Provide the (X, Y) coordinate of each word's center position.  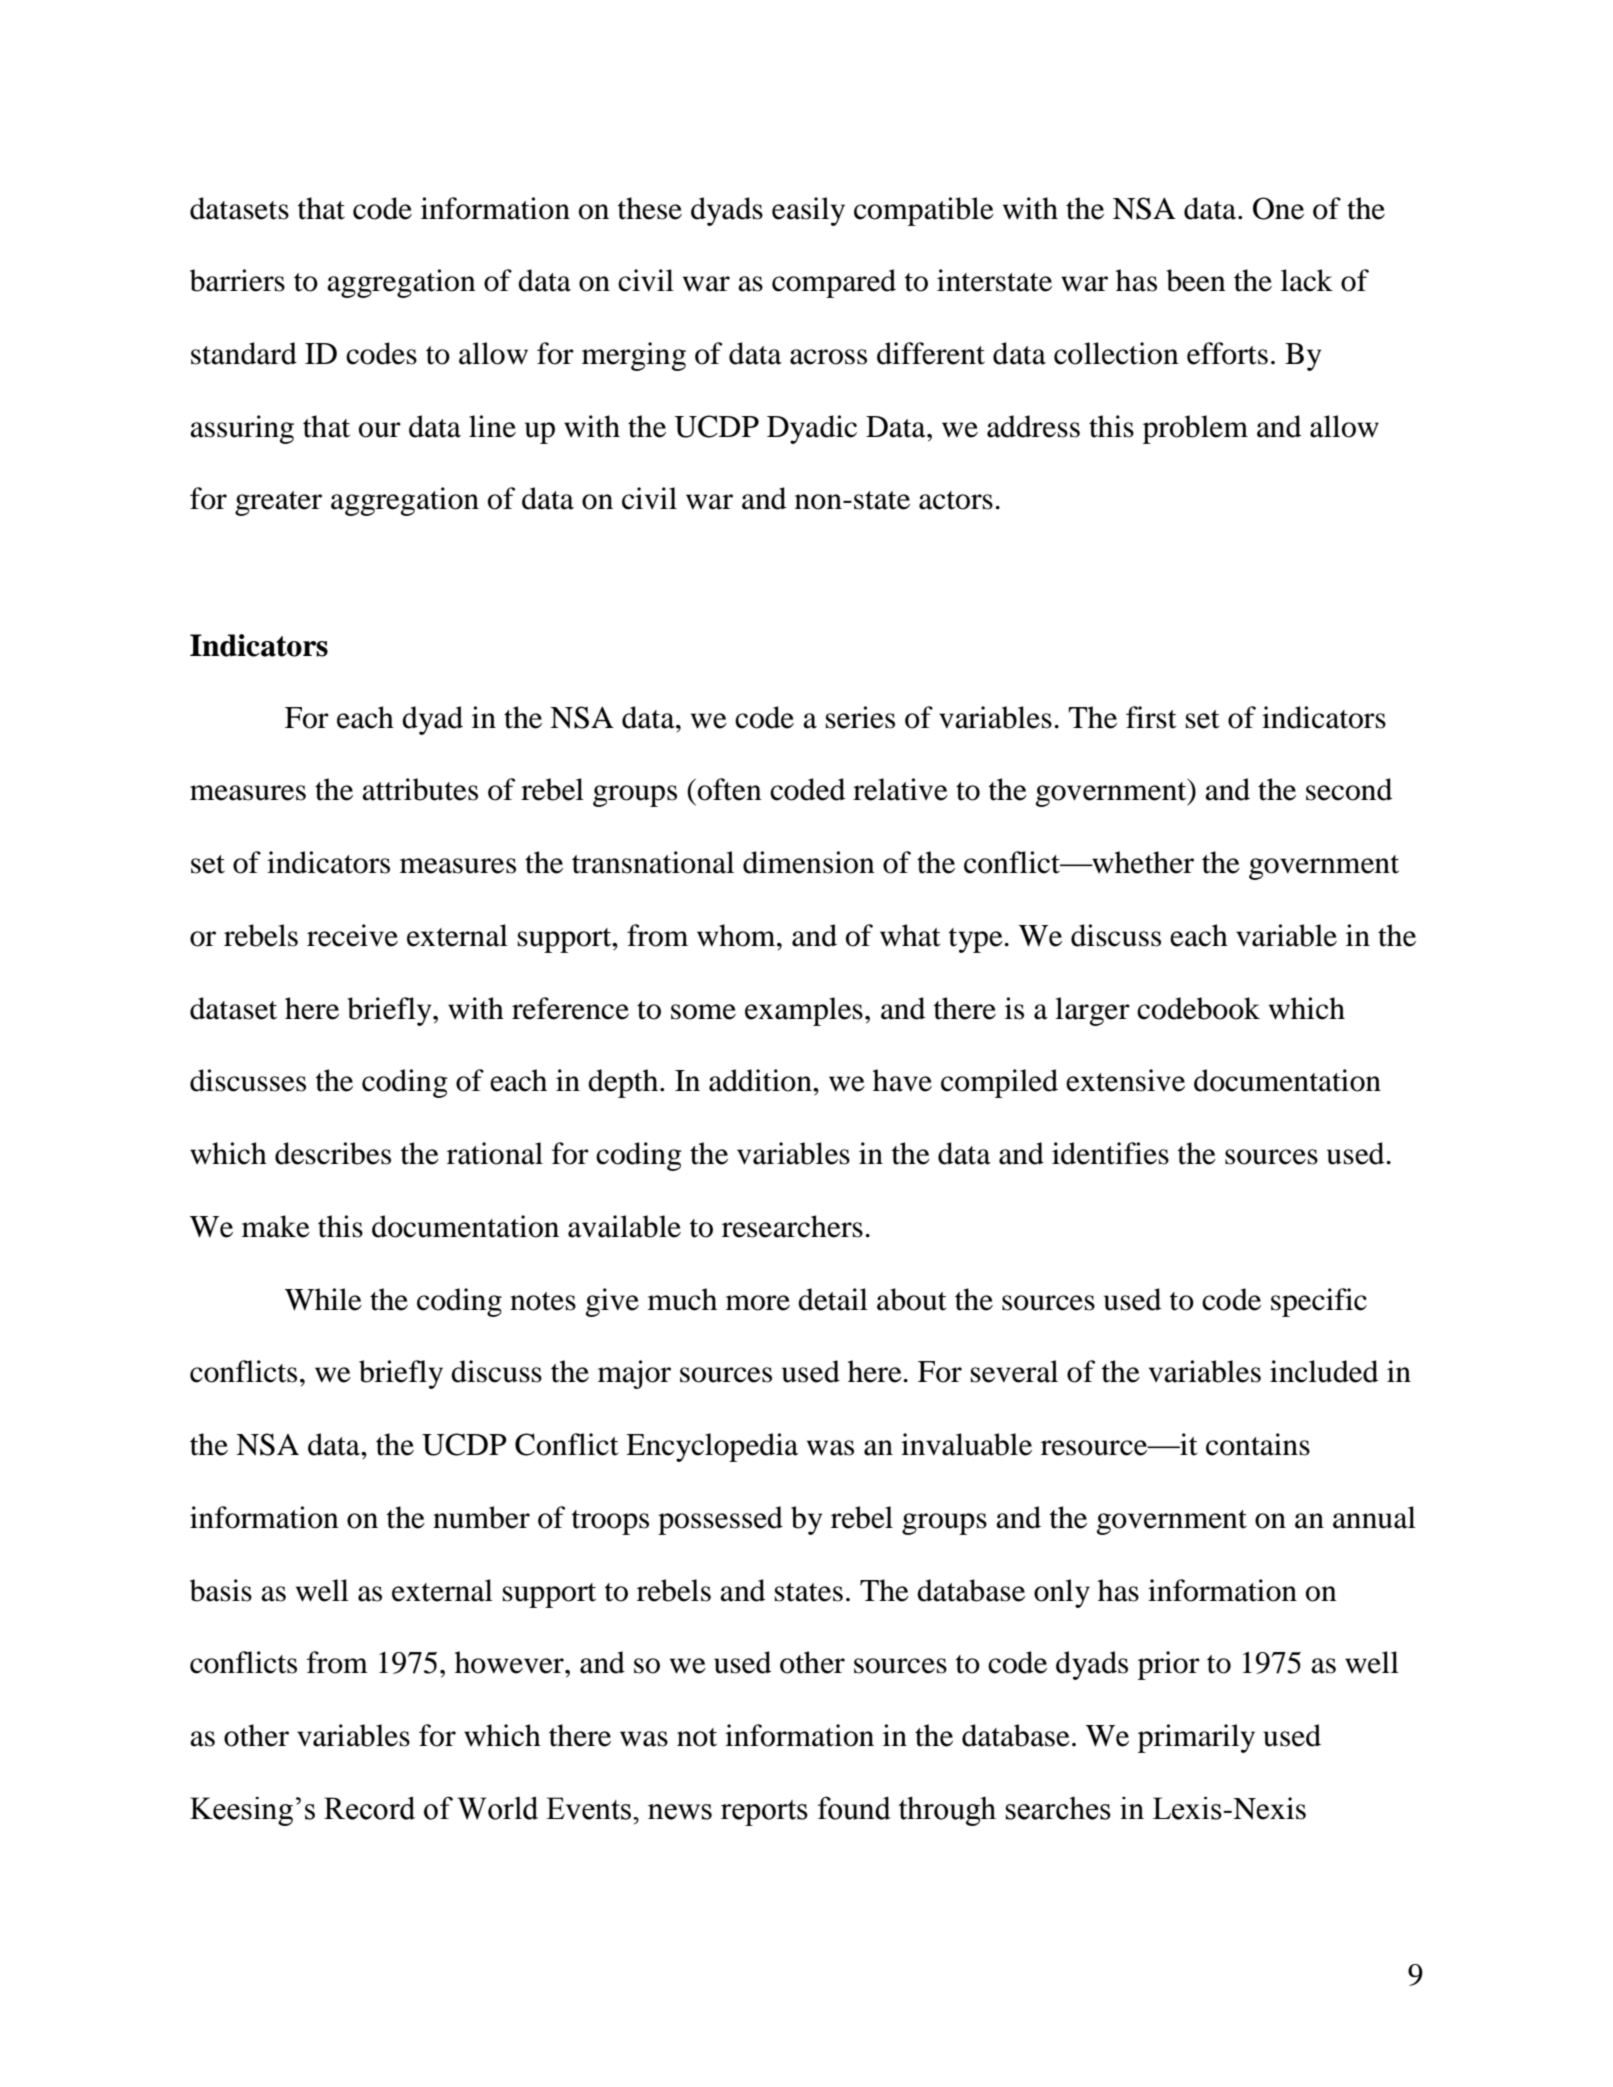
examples (804, 1011)
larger (1092, 1011)
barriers (237, 280)
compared (834, 283)
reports (764, 1813)
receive (352, 935)
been (1196, 280)
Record (369, 1808)
